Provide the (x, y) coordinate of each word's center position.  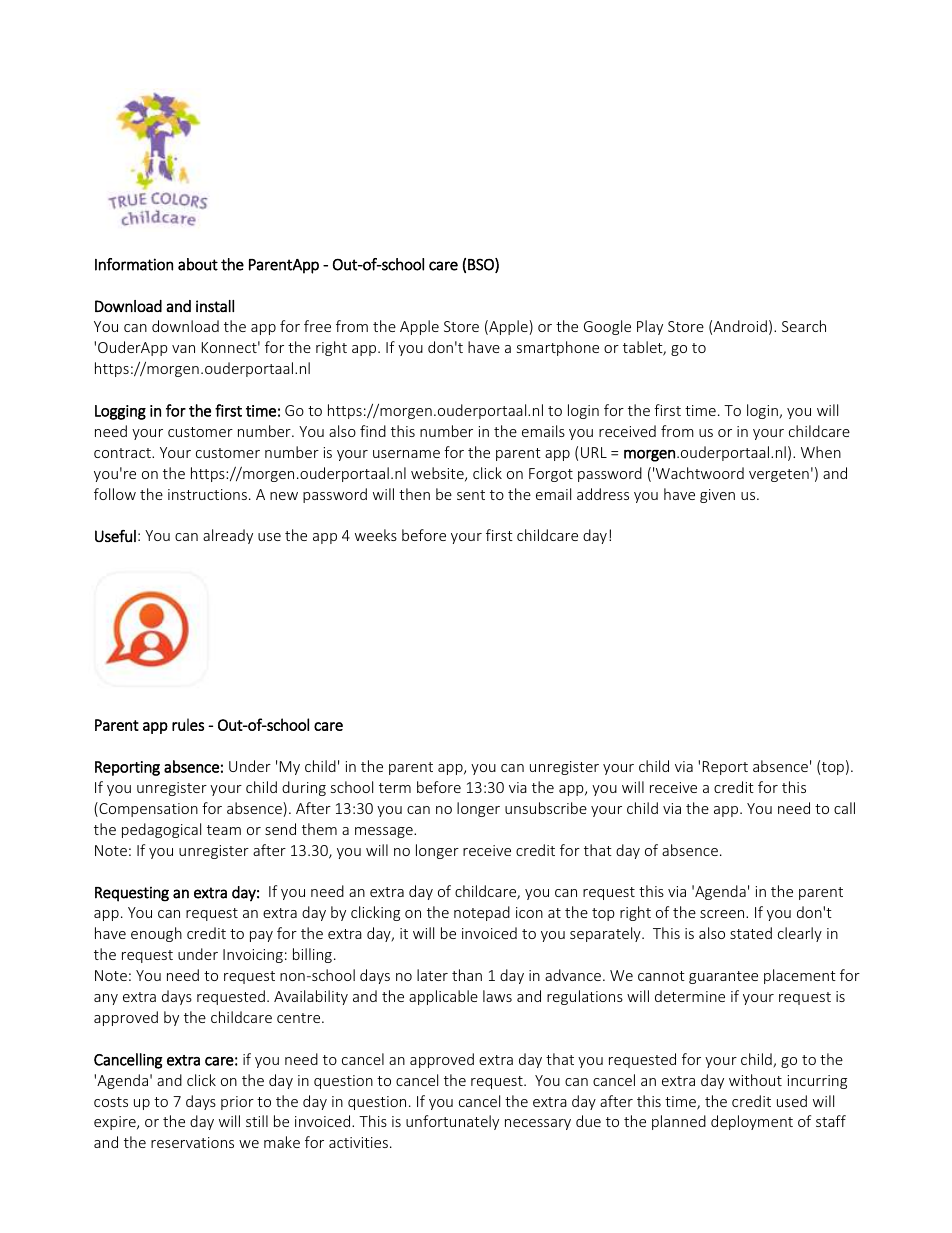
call (844, 808)
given (717, 496)
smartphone (558, 348)
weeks (376, 535)
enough (156, 934)
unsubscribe (546, 808)
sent (471, 495)
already (228, 536)
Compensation (147, 809)
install (215, 306)
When (821, 452)
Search (804, 326)
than (467, 975)
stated (751, 933)
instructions (207, 494)
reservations (192, 1142)
